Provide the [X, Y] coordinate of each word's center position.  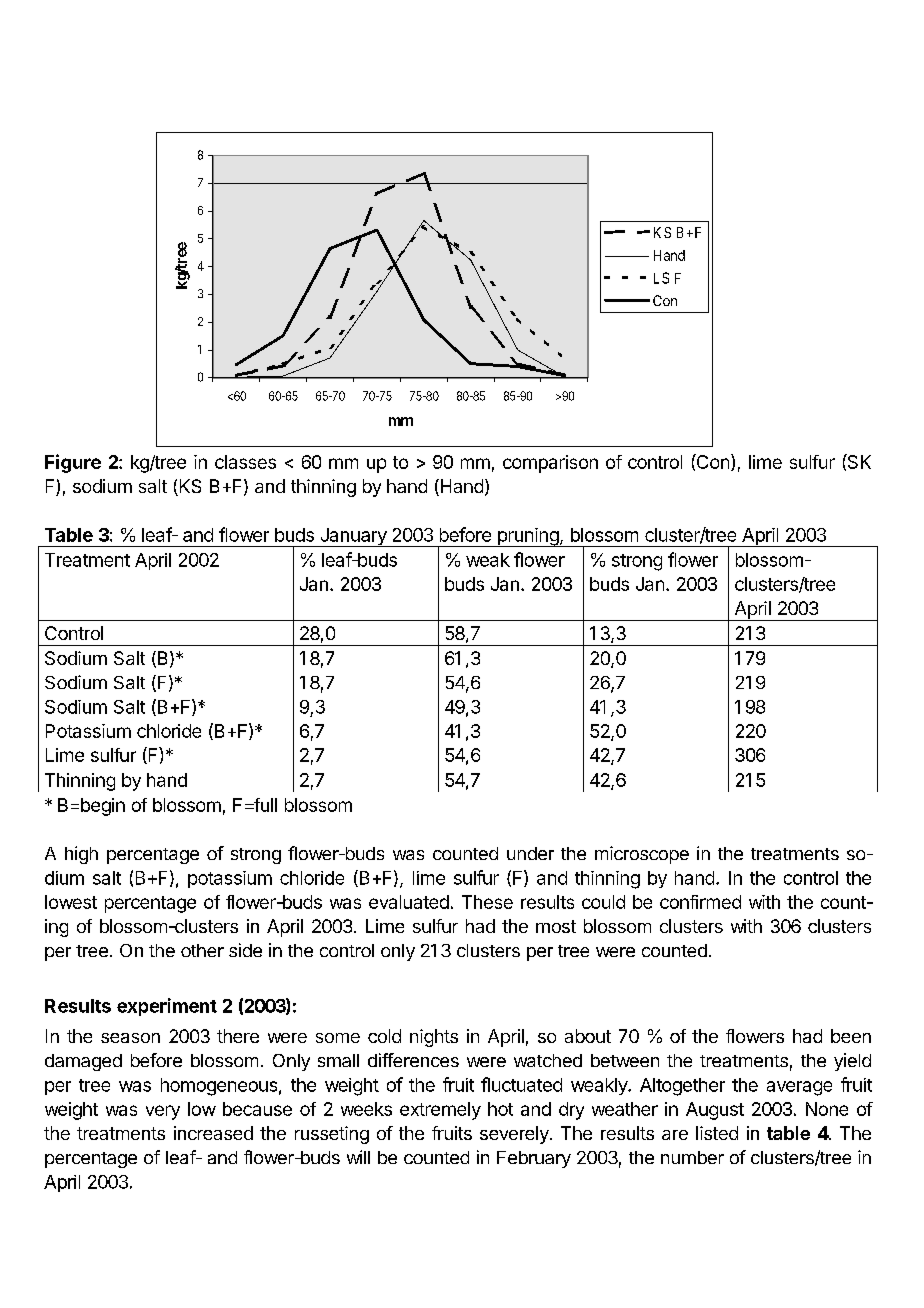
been [851, 1036]
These [487, 902]
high [81, 855]
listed [717, 1133]
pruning [528, 537]
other [202, 950]
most [556, 926]
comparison [550, 464]
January [353, 537]
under [530, 853]
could [603, 902]
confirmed [700, 902]
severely [515, 1135]
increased [213, 1133]
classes [245, 462]
